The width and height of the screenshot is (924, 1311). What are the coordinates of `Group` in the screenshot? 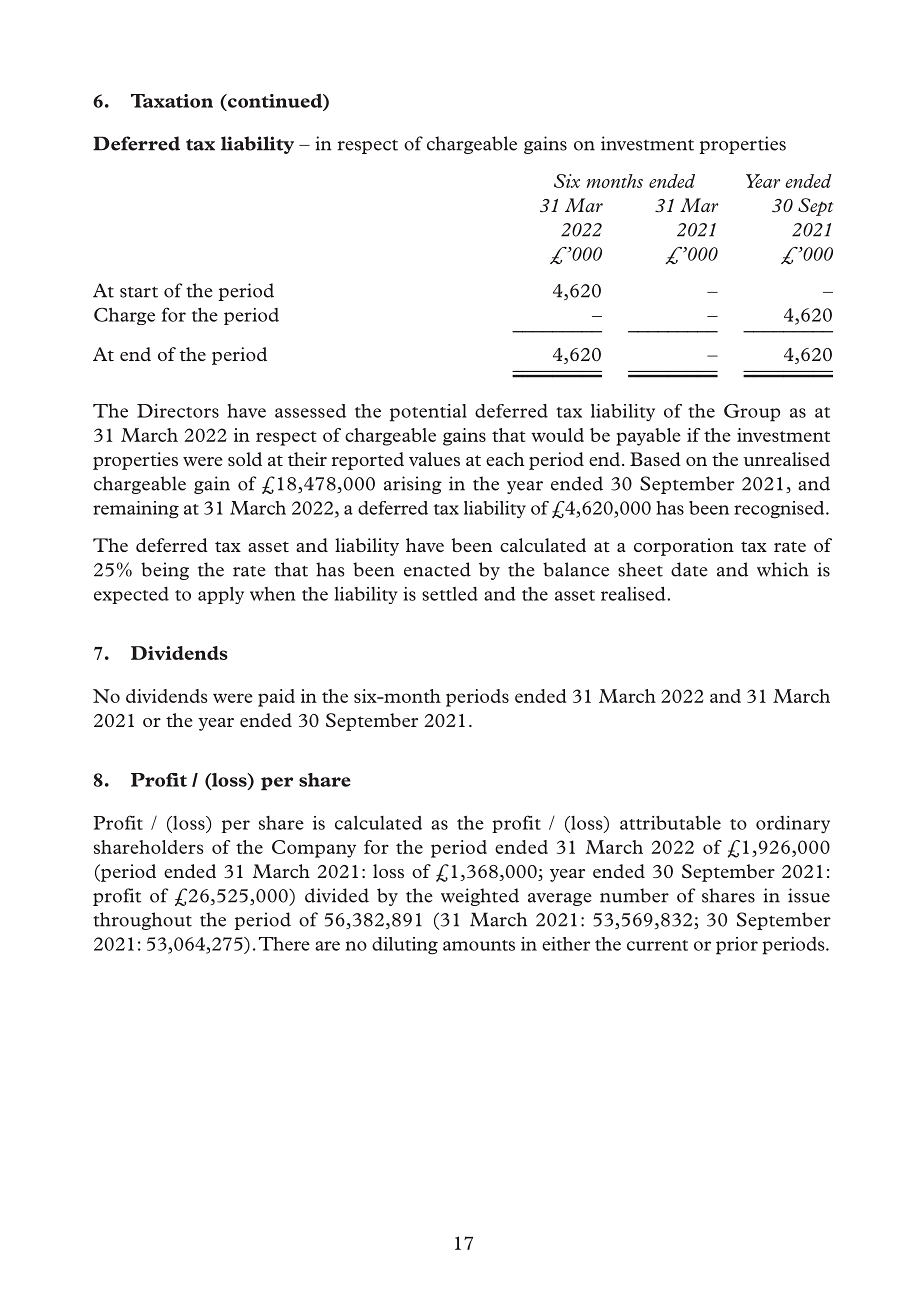 It's located at (752, 413).
